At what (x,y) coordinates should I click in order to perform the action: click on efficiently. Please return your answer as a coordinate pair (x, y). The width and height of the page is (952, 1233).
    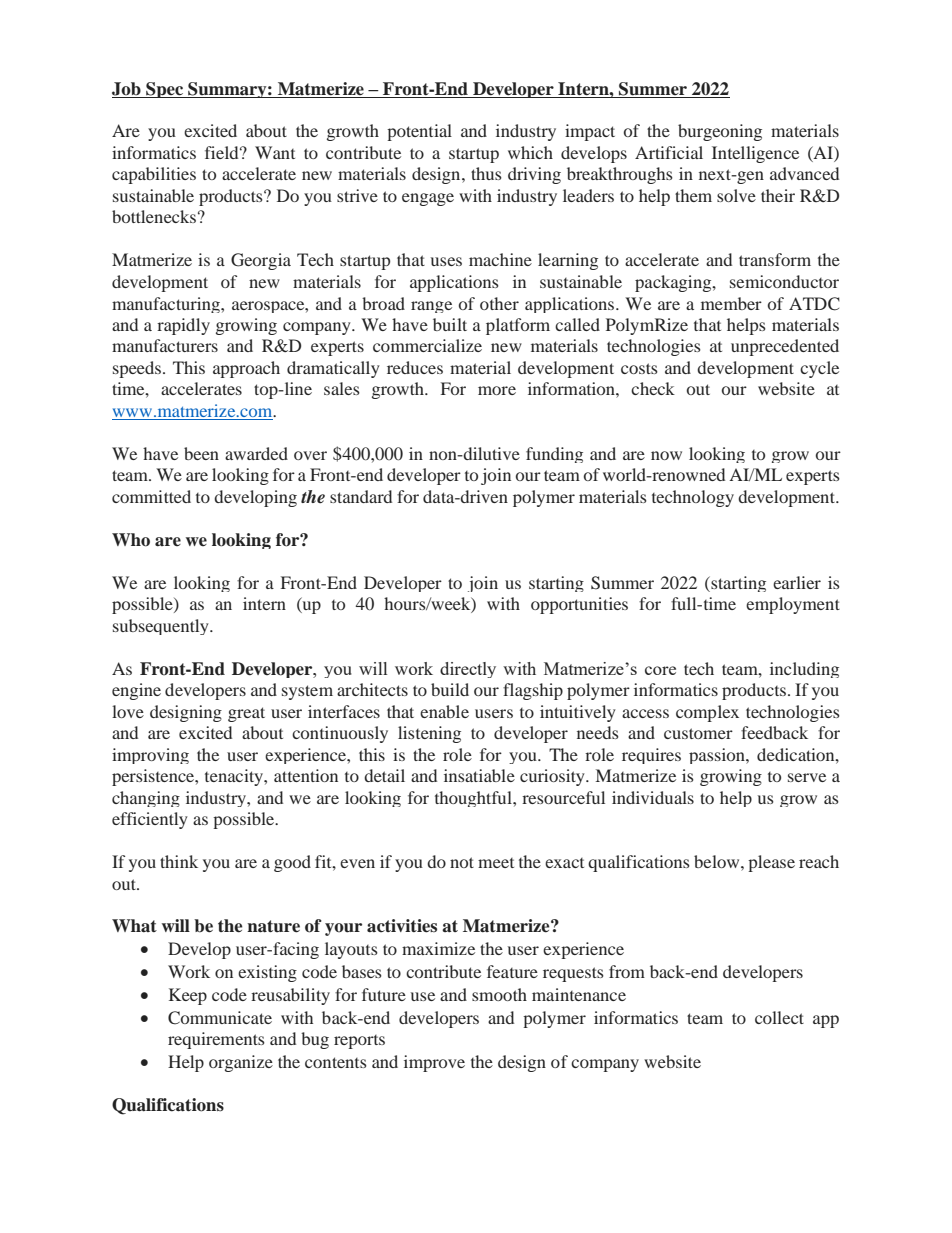
    Looking at the image, I should click on (150, 820).
